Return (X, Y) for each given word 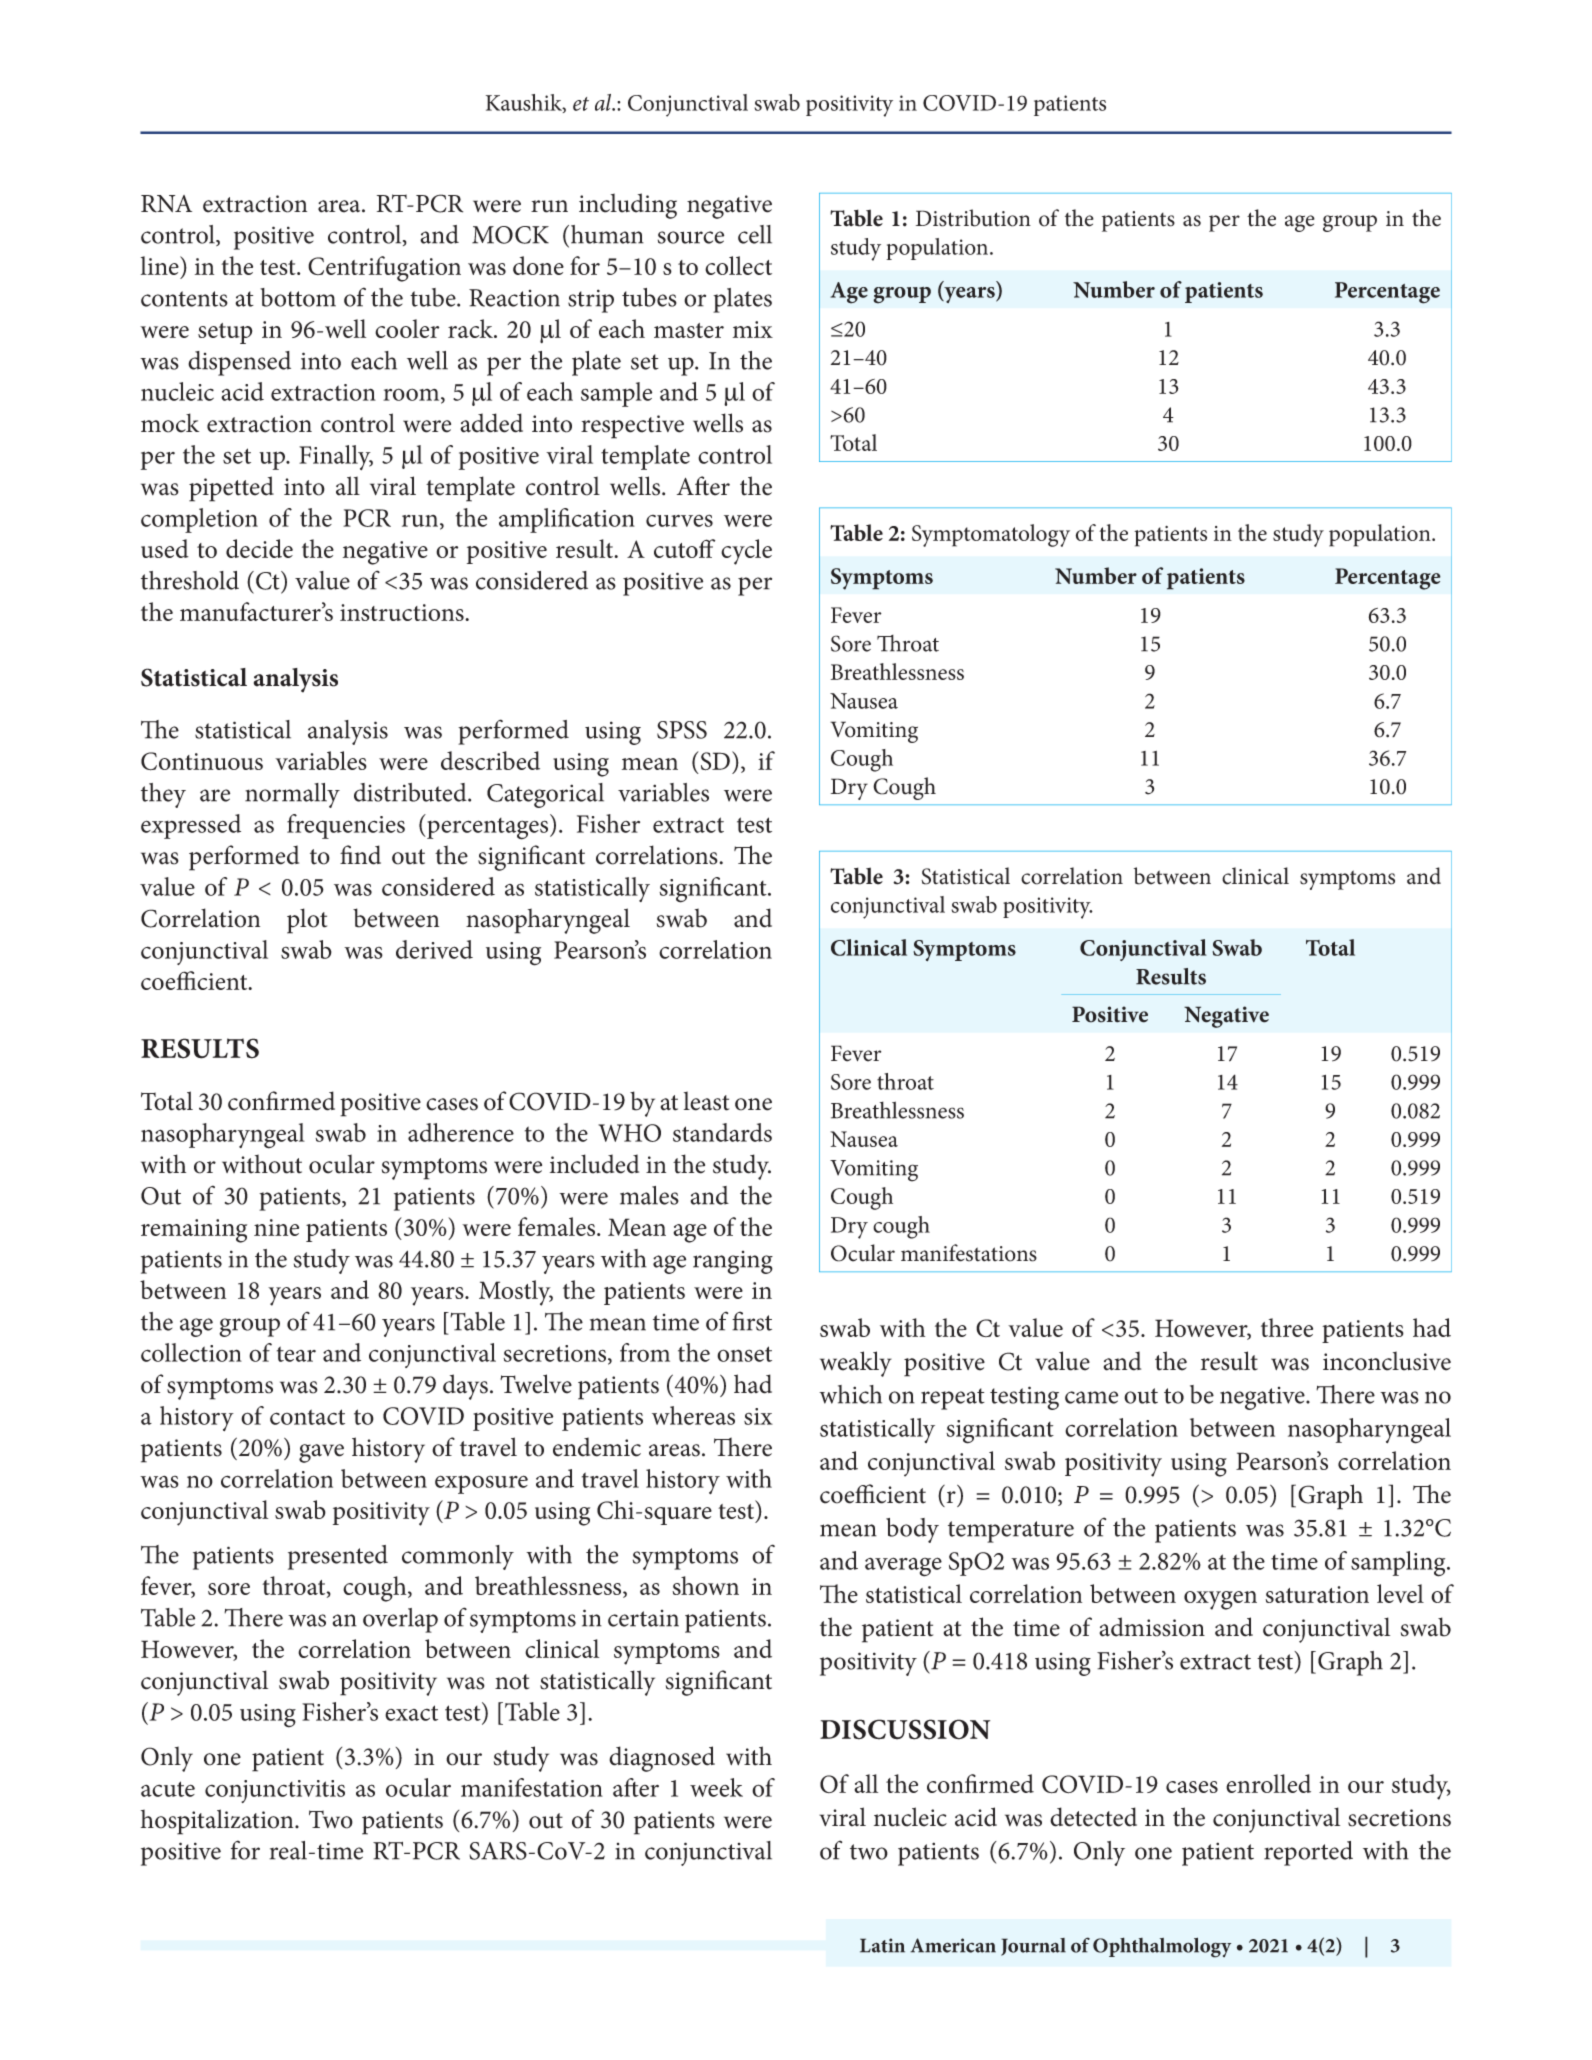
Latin (882, 1945)
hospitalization (218, 1822)
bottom (298, 297)
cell (755, 234)
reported (1308, 1853)
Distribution (973, 218)
